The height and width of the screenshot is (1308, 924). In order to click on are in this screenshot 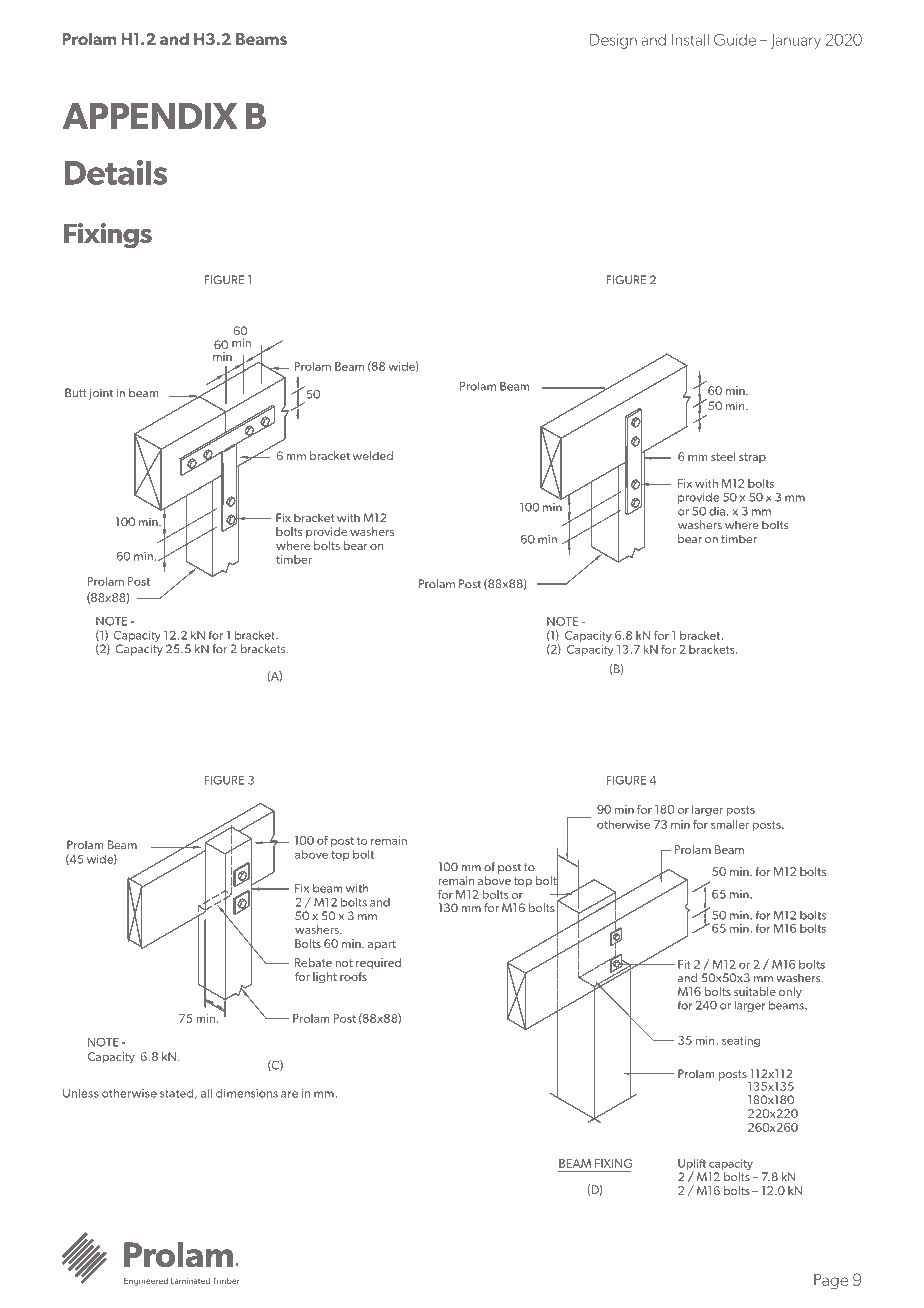, I will do `click(289, 1094)`.
